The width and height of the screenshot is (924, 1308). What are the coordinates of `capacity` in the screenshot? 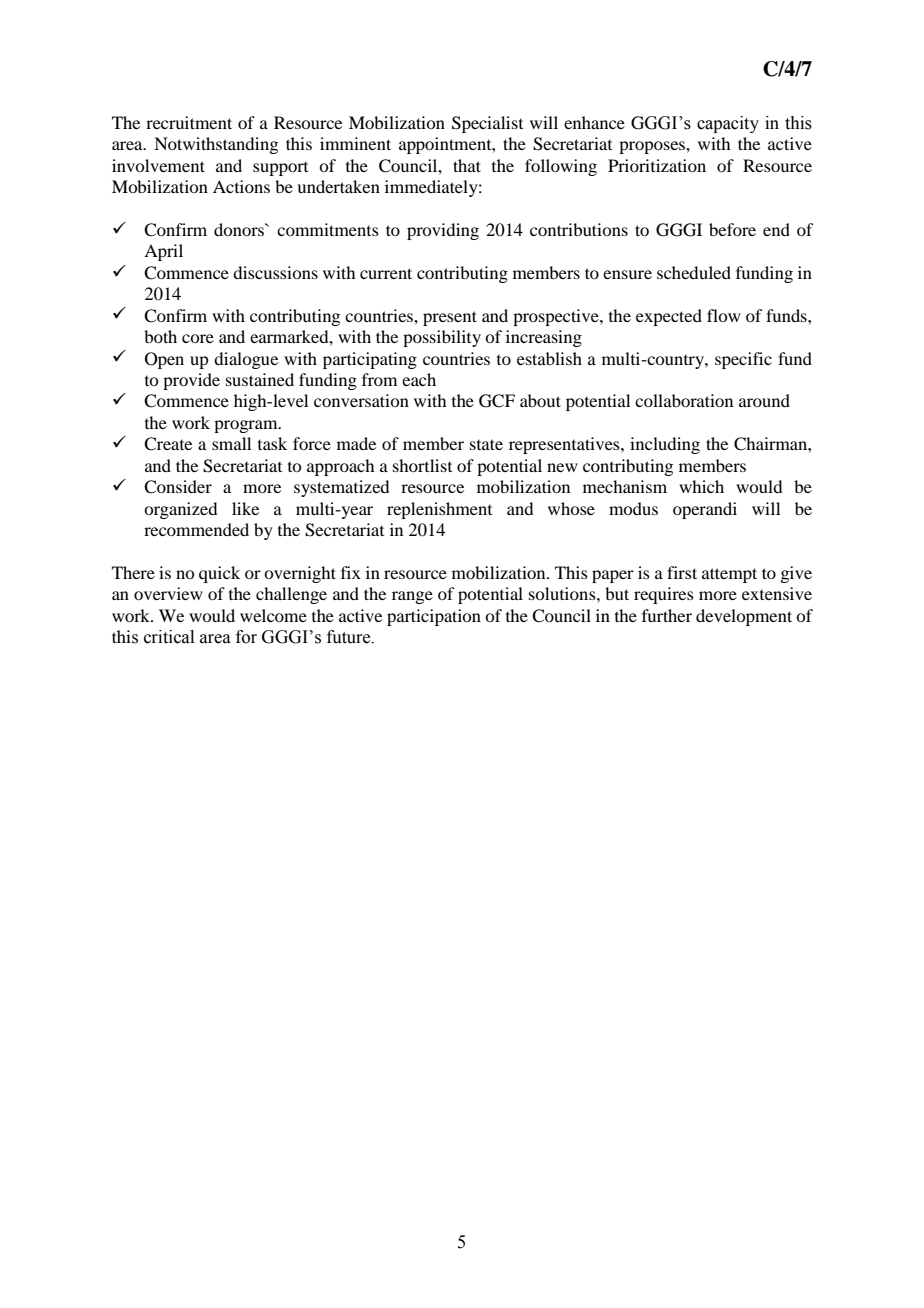 It's located at (728, 124).
